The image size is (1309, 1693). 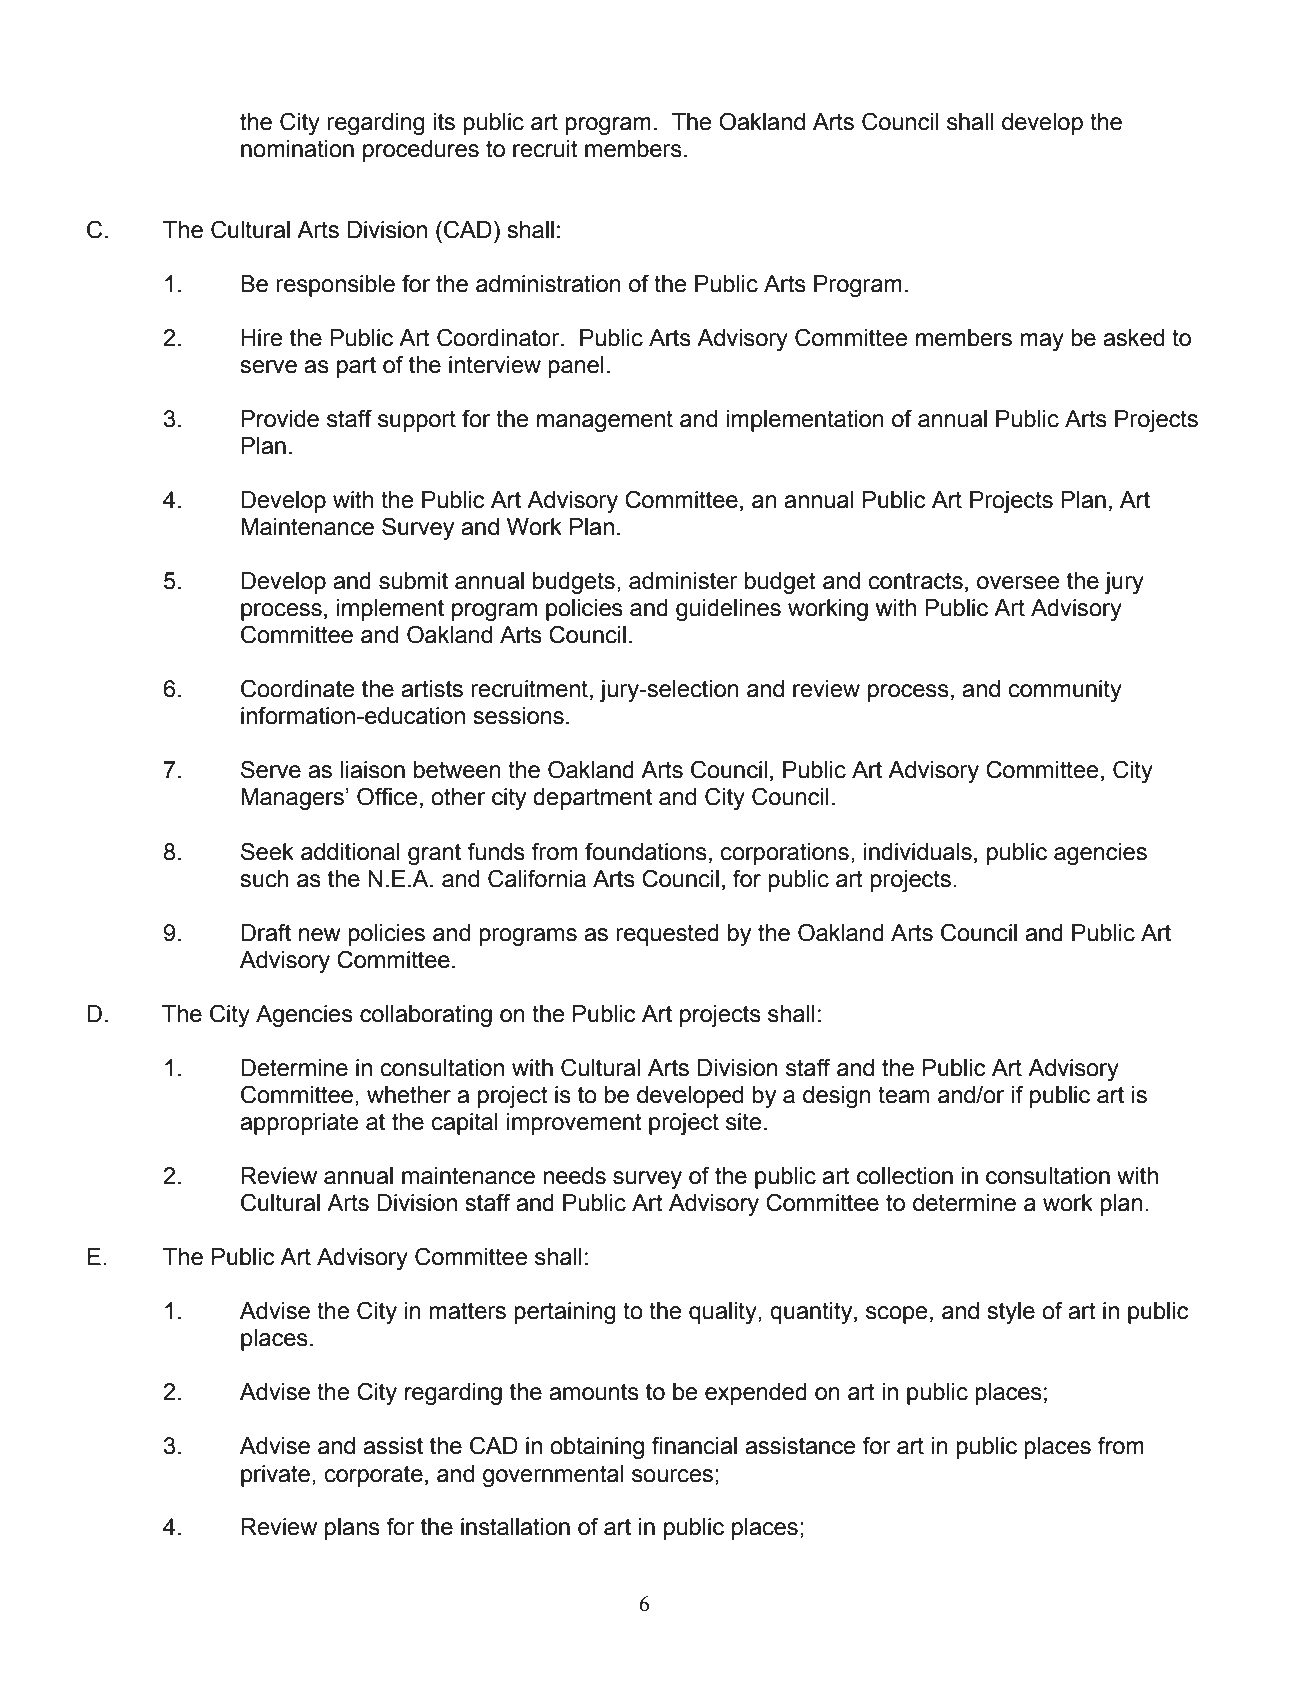 I want to click on team, so click(x=903, y=1095).
